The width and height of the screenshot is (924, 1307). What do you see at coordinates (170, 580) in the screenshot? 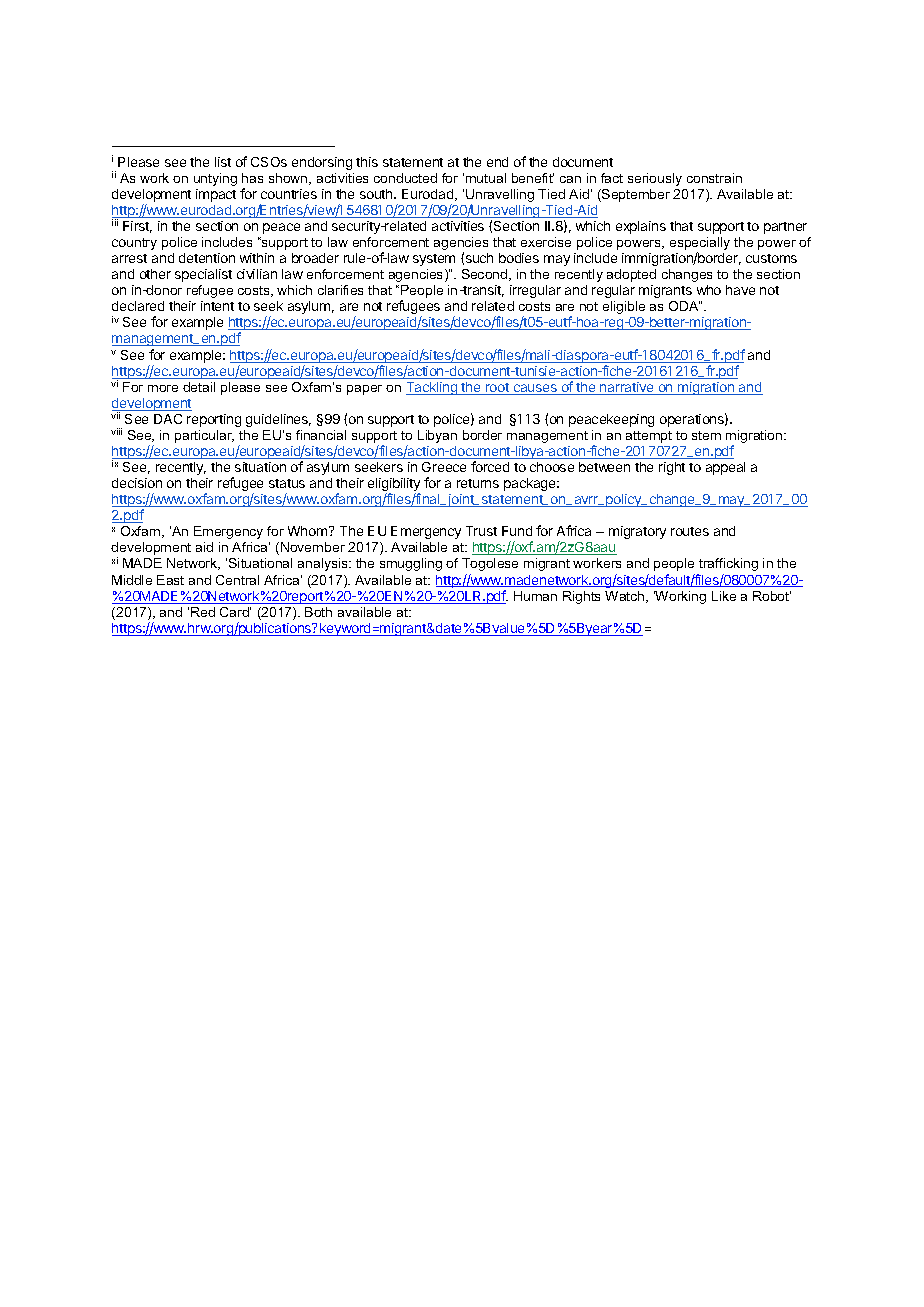
I see `East` at bounding box center [170, 580].
